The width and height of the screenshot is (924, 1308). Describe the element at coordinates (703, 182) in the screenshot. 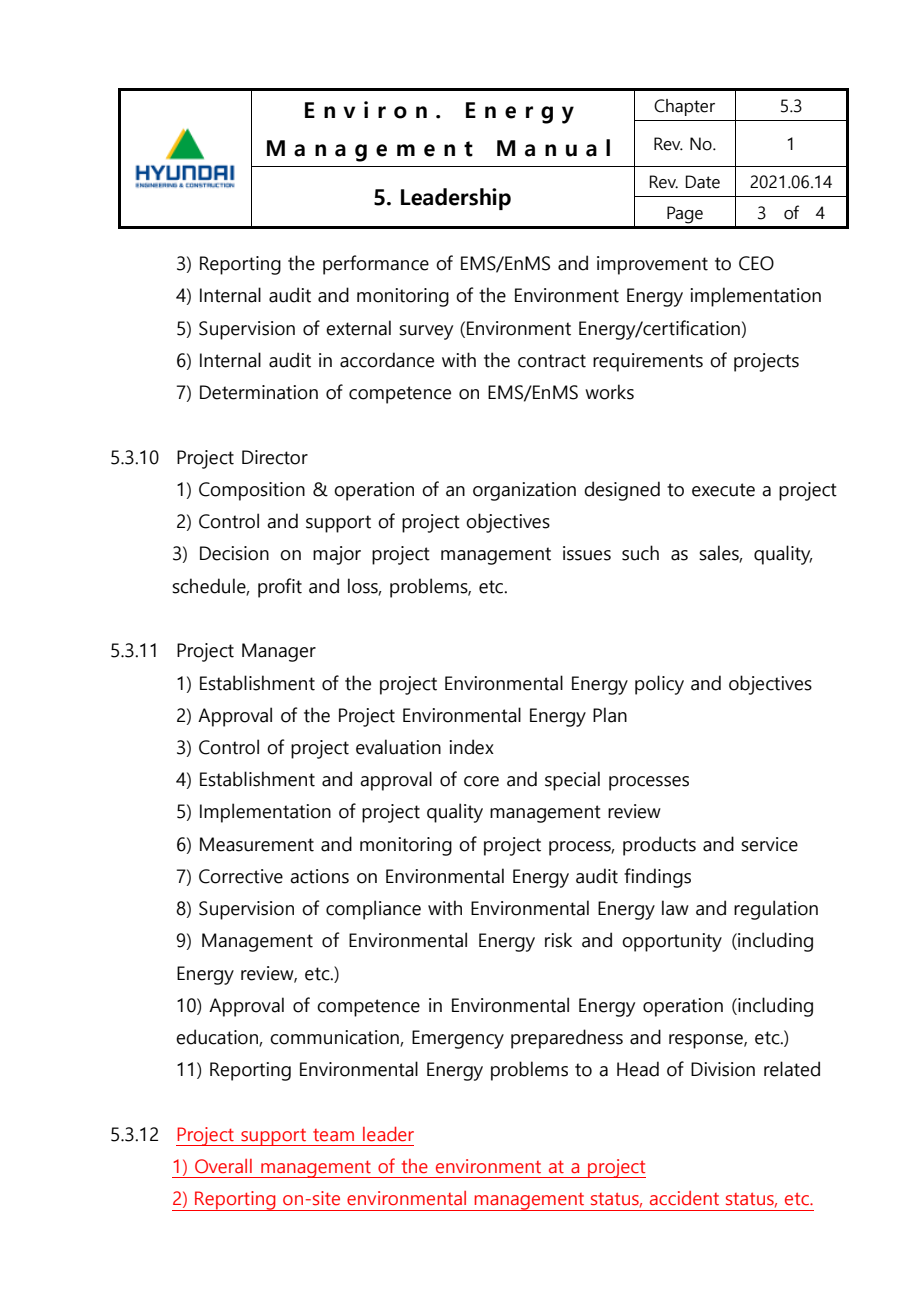

I see `Date` at that location.
